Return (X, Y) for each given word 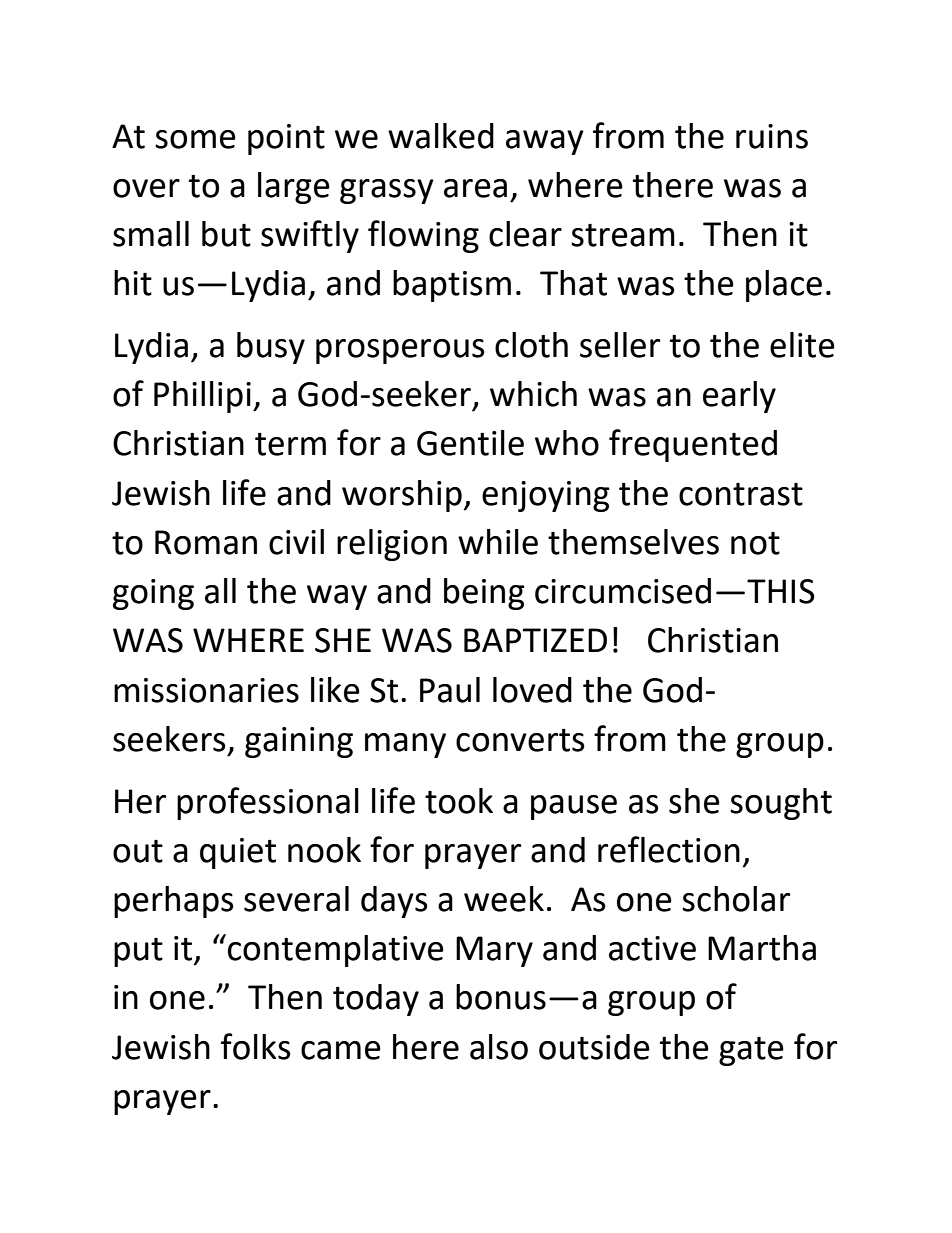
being (484, 594)
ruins (772, 136)
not (755, 543)
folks (256, 1046)
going (153, 594)
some (195, 139)
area (475, 188)
